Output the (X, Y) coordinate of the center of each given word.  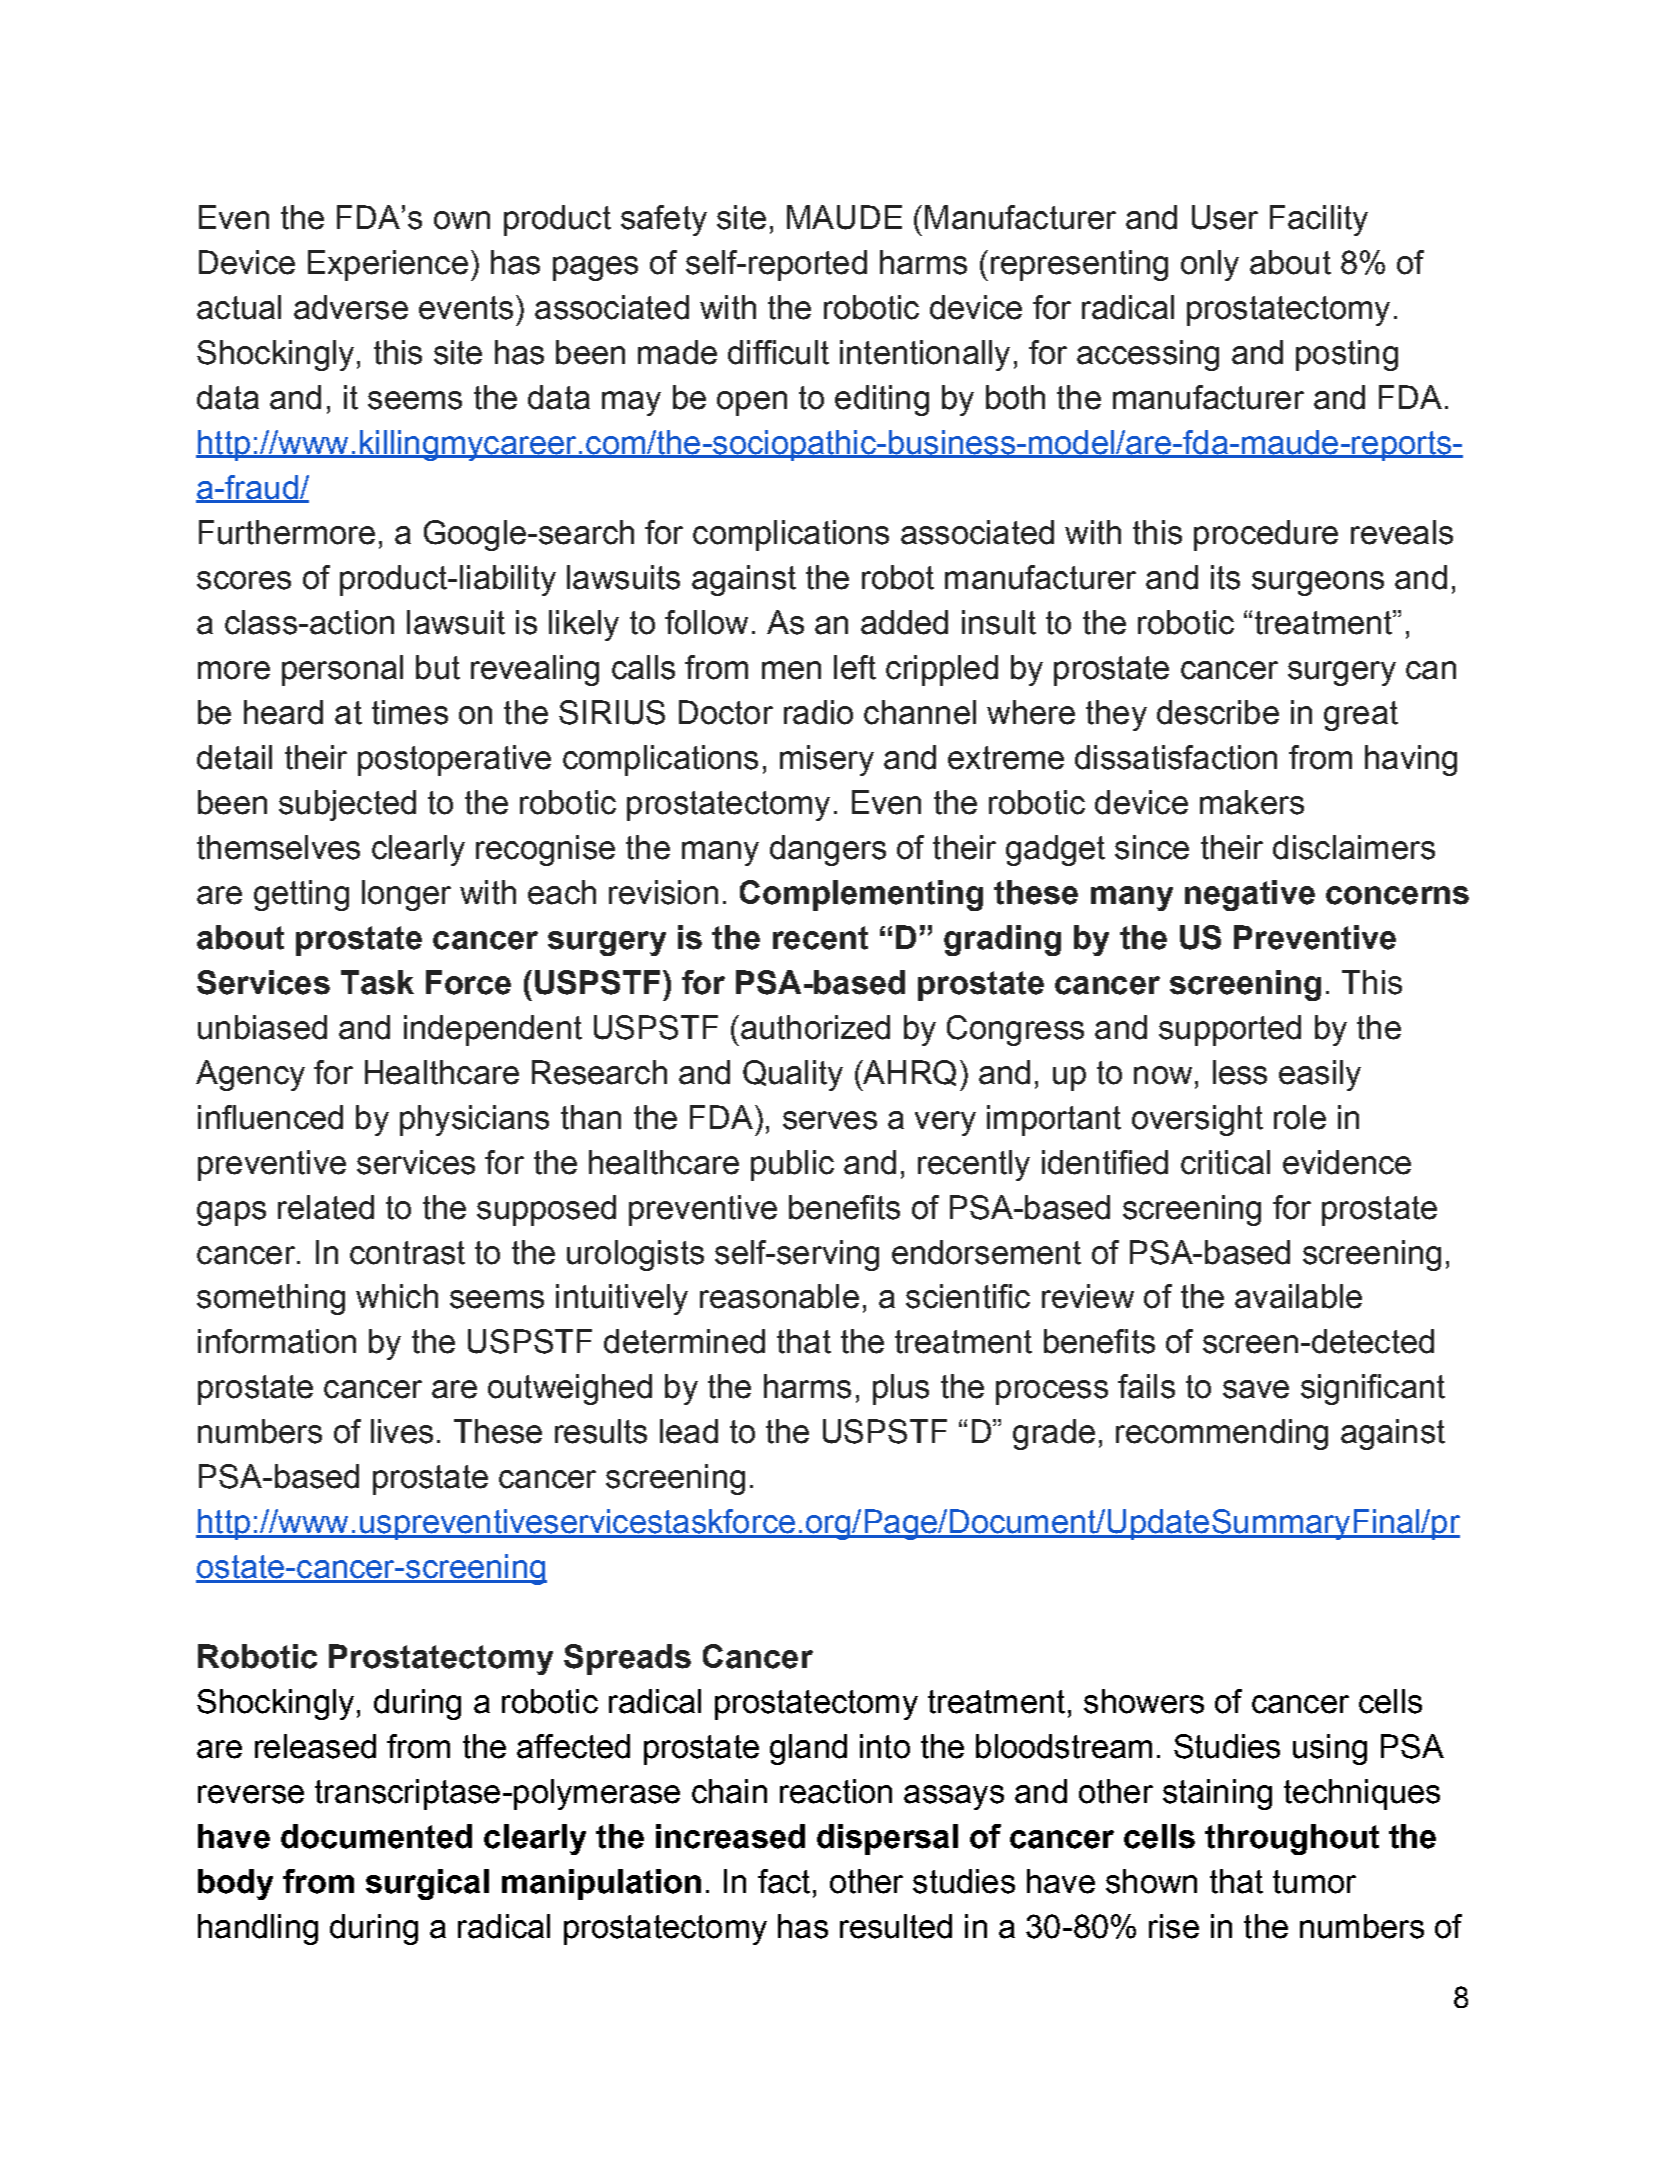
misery (827, 760)
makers (1252, 802)
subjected (347, 805)
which (397, 1296)
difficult (778, 352)
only (1210, 265)
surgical (427, 1884)
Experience (388, 265)
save (1256, 1389)
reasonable (779, 1296)
